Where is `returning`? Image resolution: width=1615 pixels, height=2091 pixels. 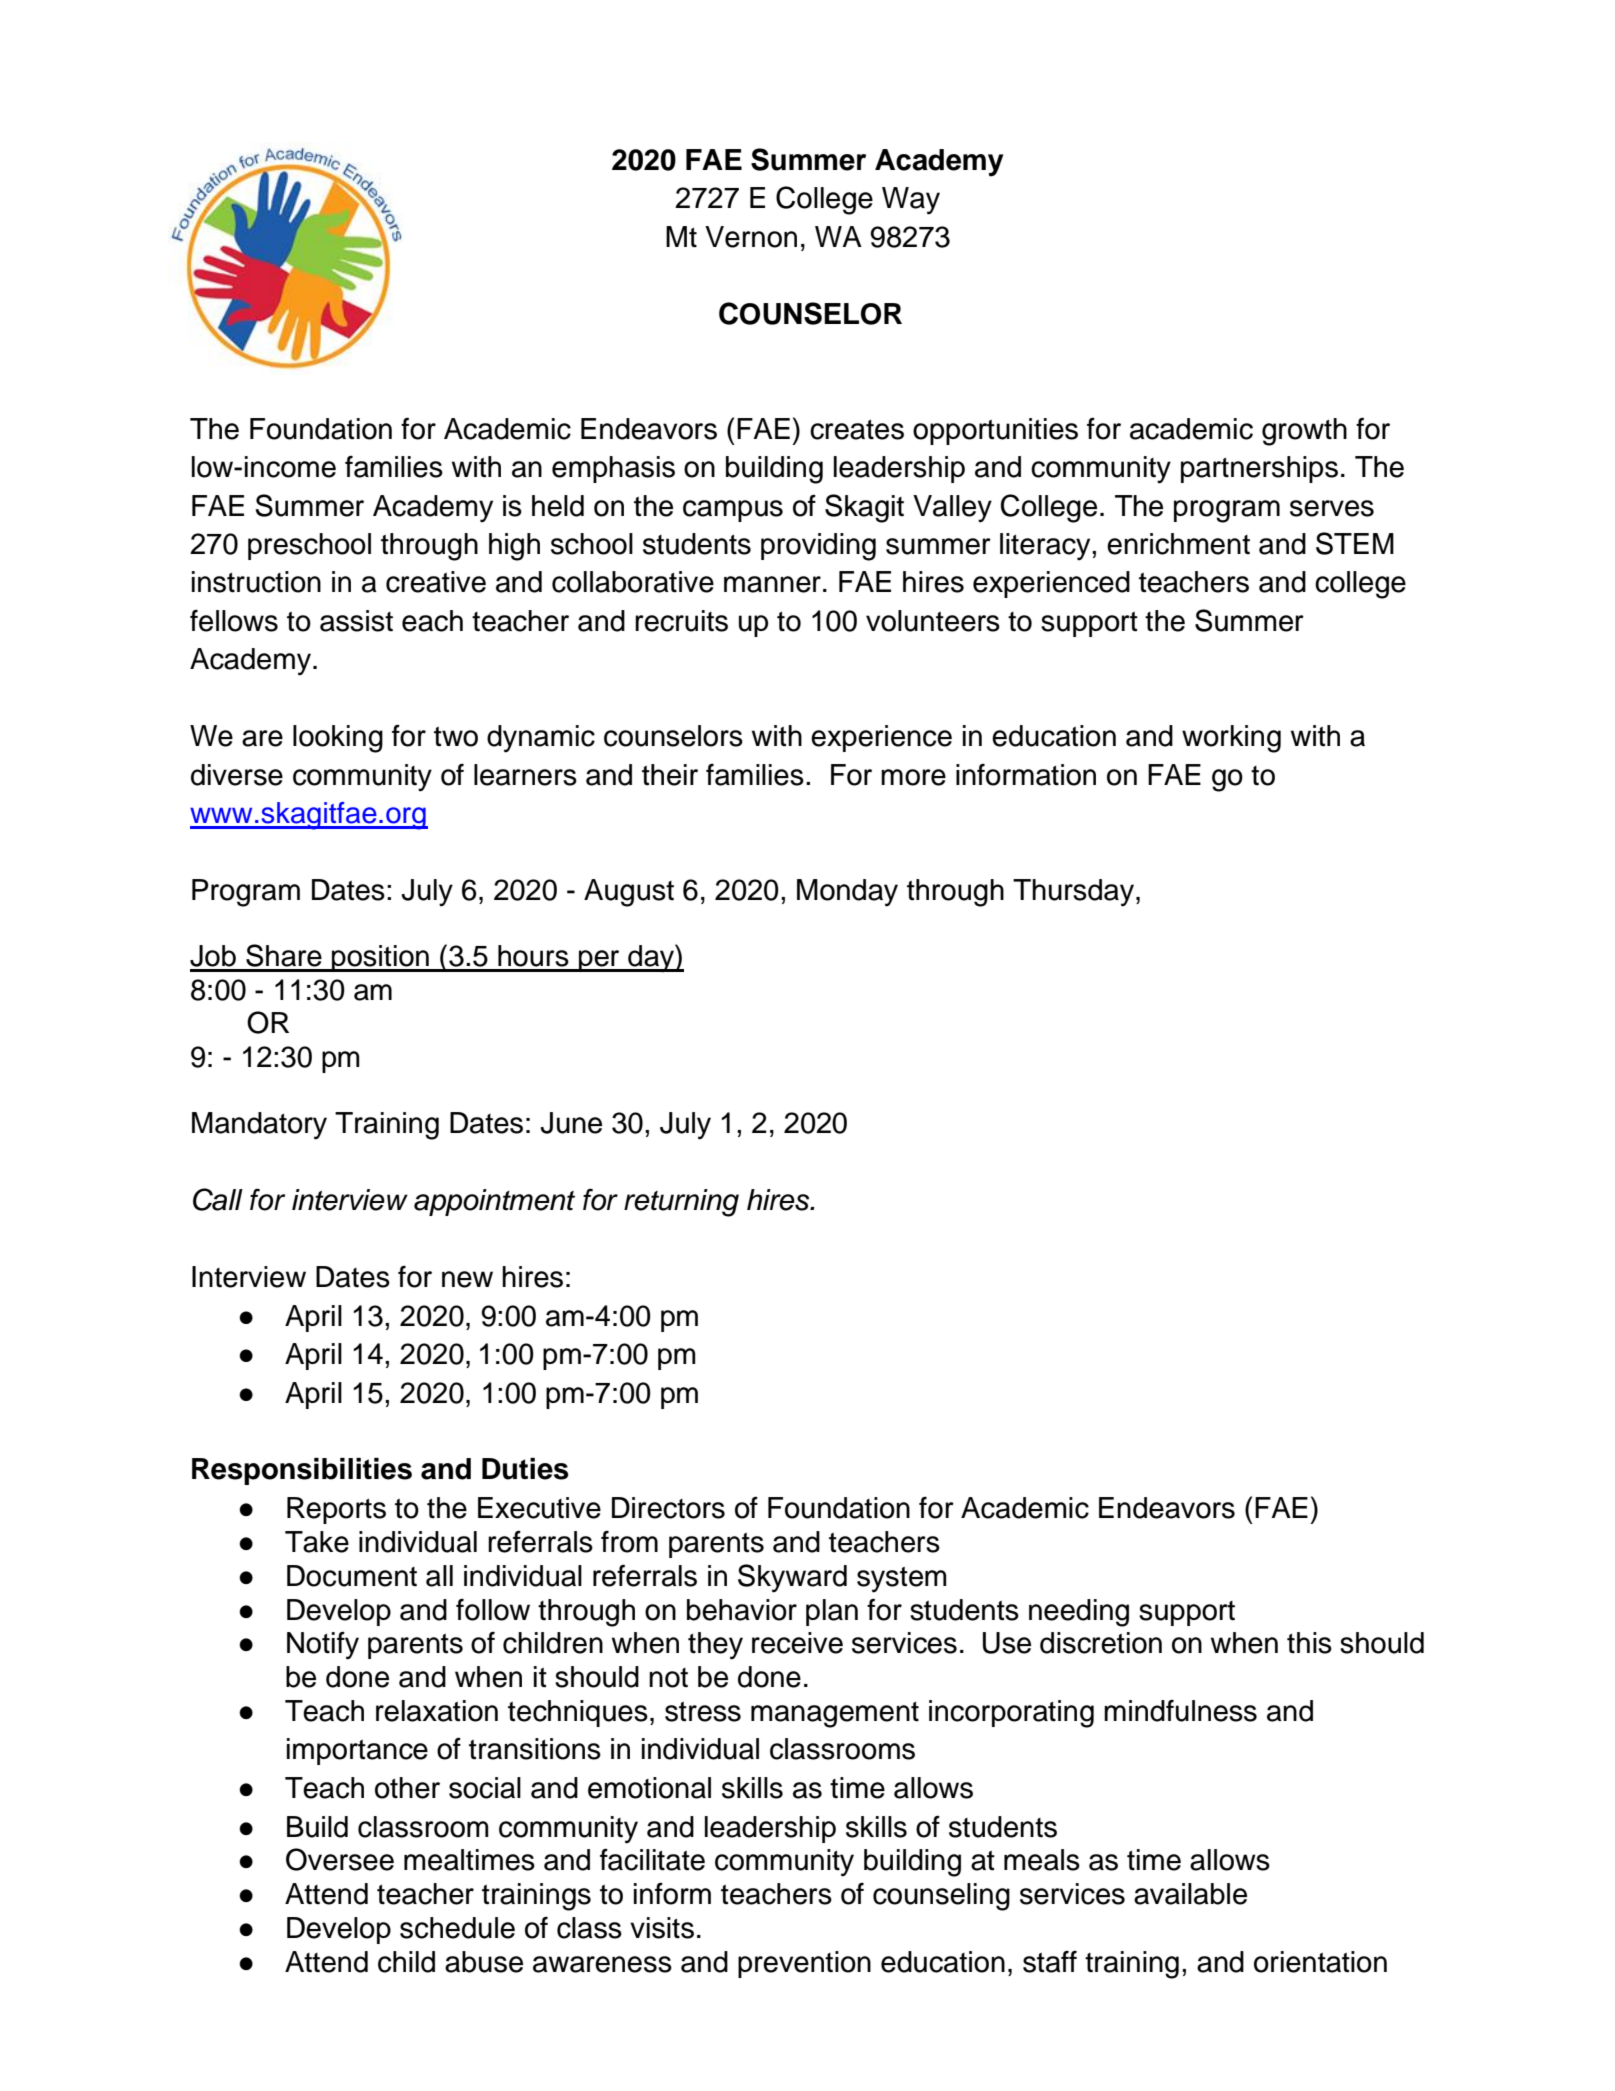 returning is located at coordinates (681, 1203).
